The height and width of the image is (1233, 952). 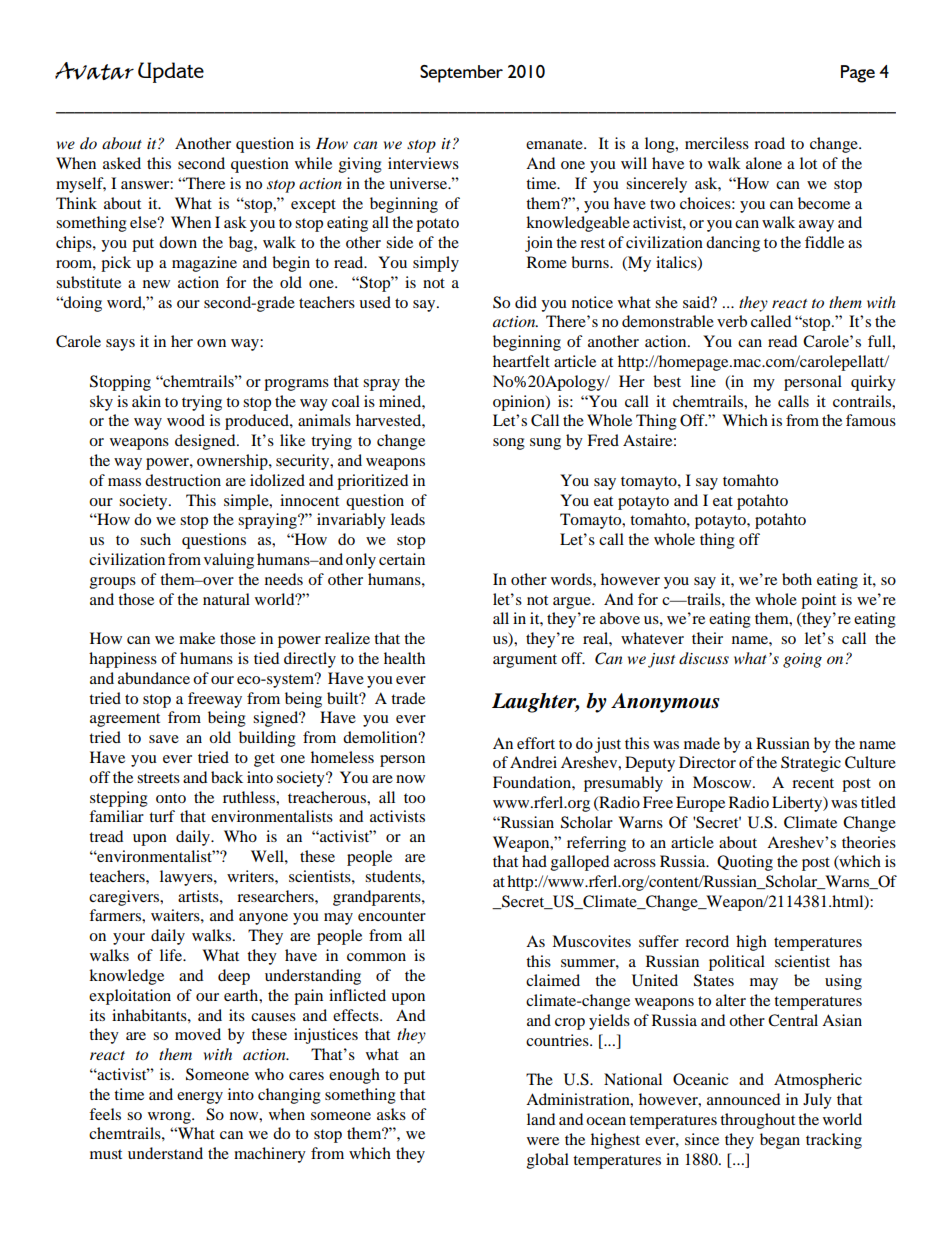 I want to click on argument, so click(x=525, y=661).
